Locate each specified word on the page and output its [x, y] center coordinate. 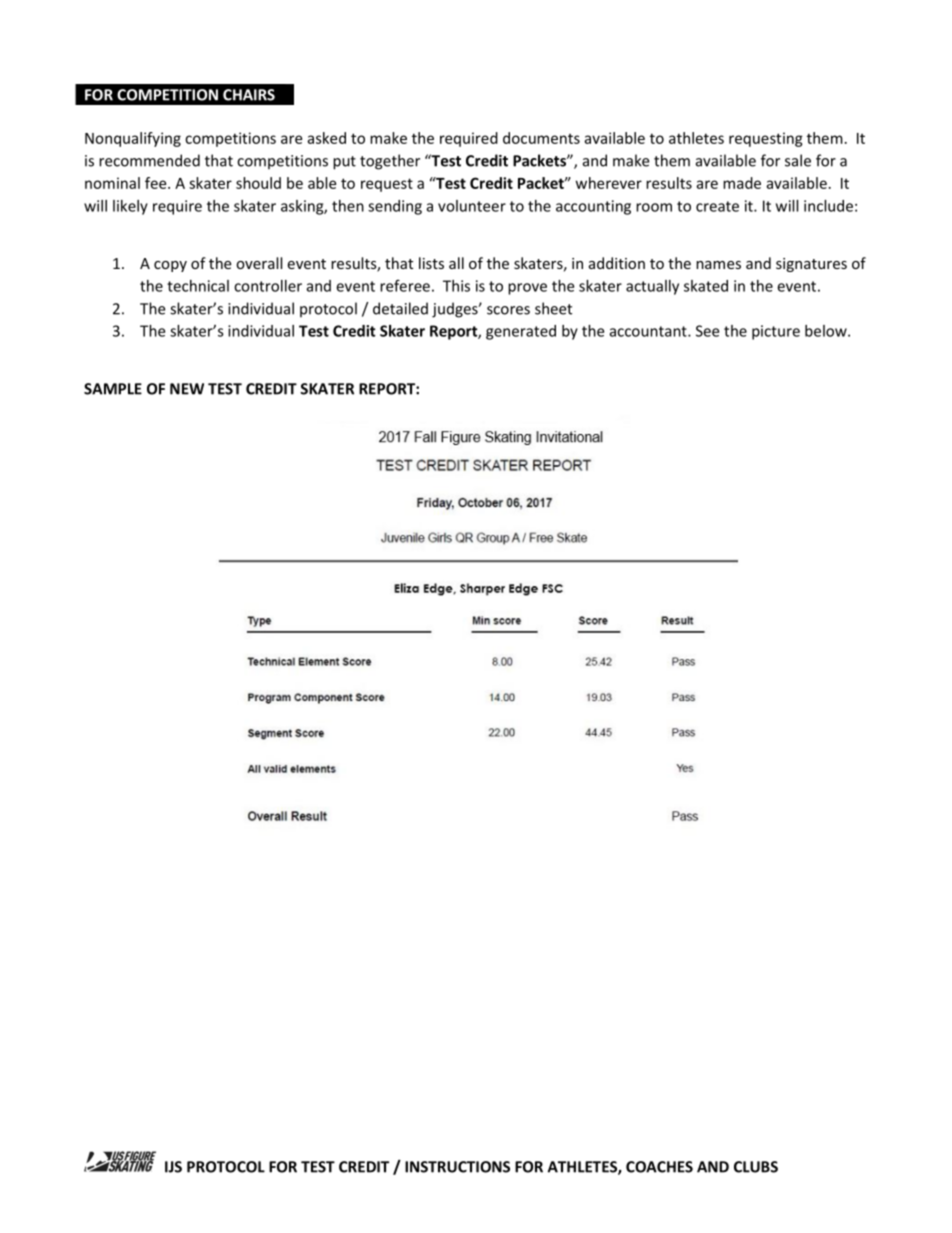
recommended [149, 160]
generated [521, 332]
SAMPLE [113, 389]
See [707, 331]
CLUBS [756, 1167]
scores [508, 310]
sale [798, 160]
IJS [173, 1167]
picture [776, 332]
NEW [187, 389]
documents [541, 138]
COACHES [659, 1167]
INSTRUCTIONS [457, 1167]
